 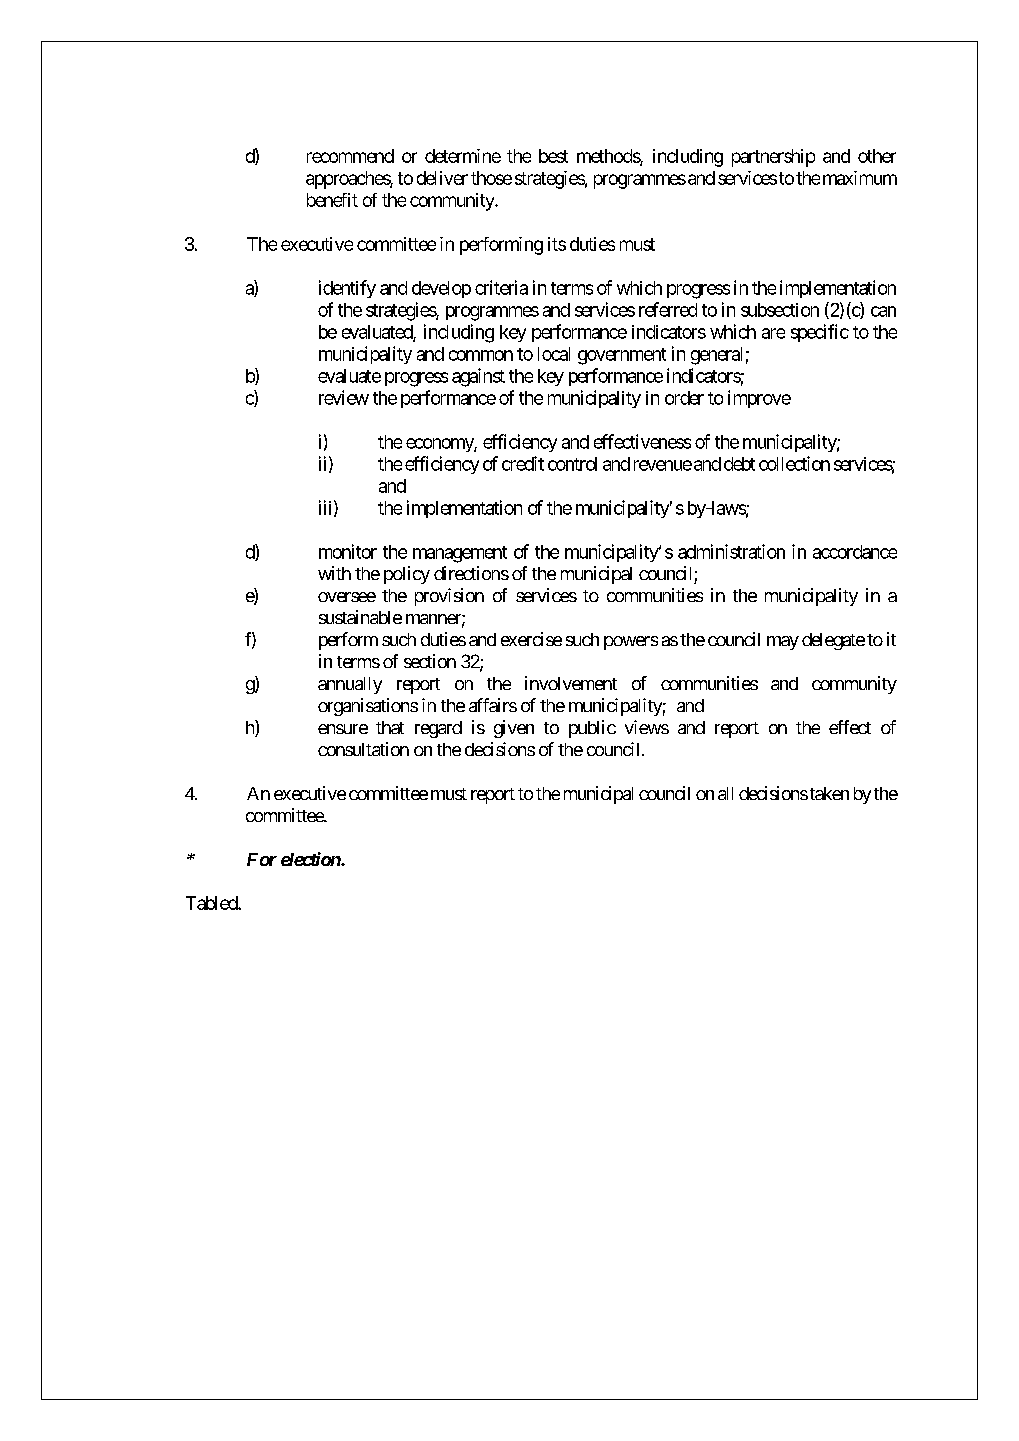 I want to click on benefit, so click(x=332, y=200).
